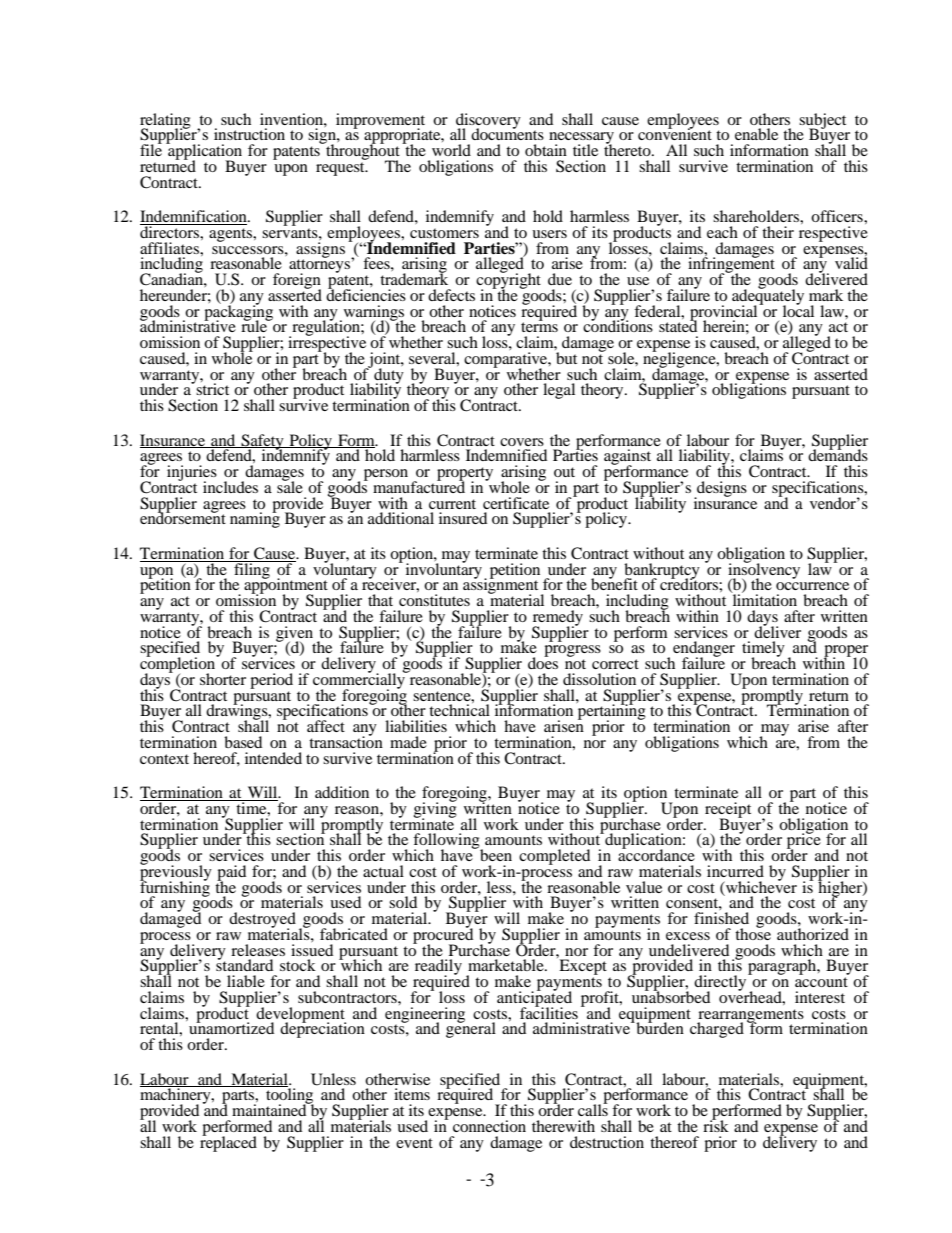  What do you see at coordinates (459, 709) in the image?
I see `technical` at bounding box center [459, 709].
